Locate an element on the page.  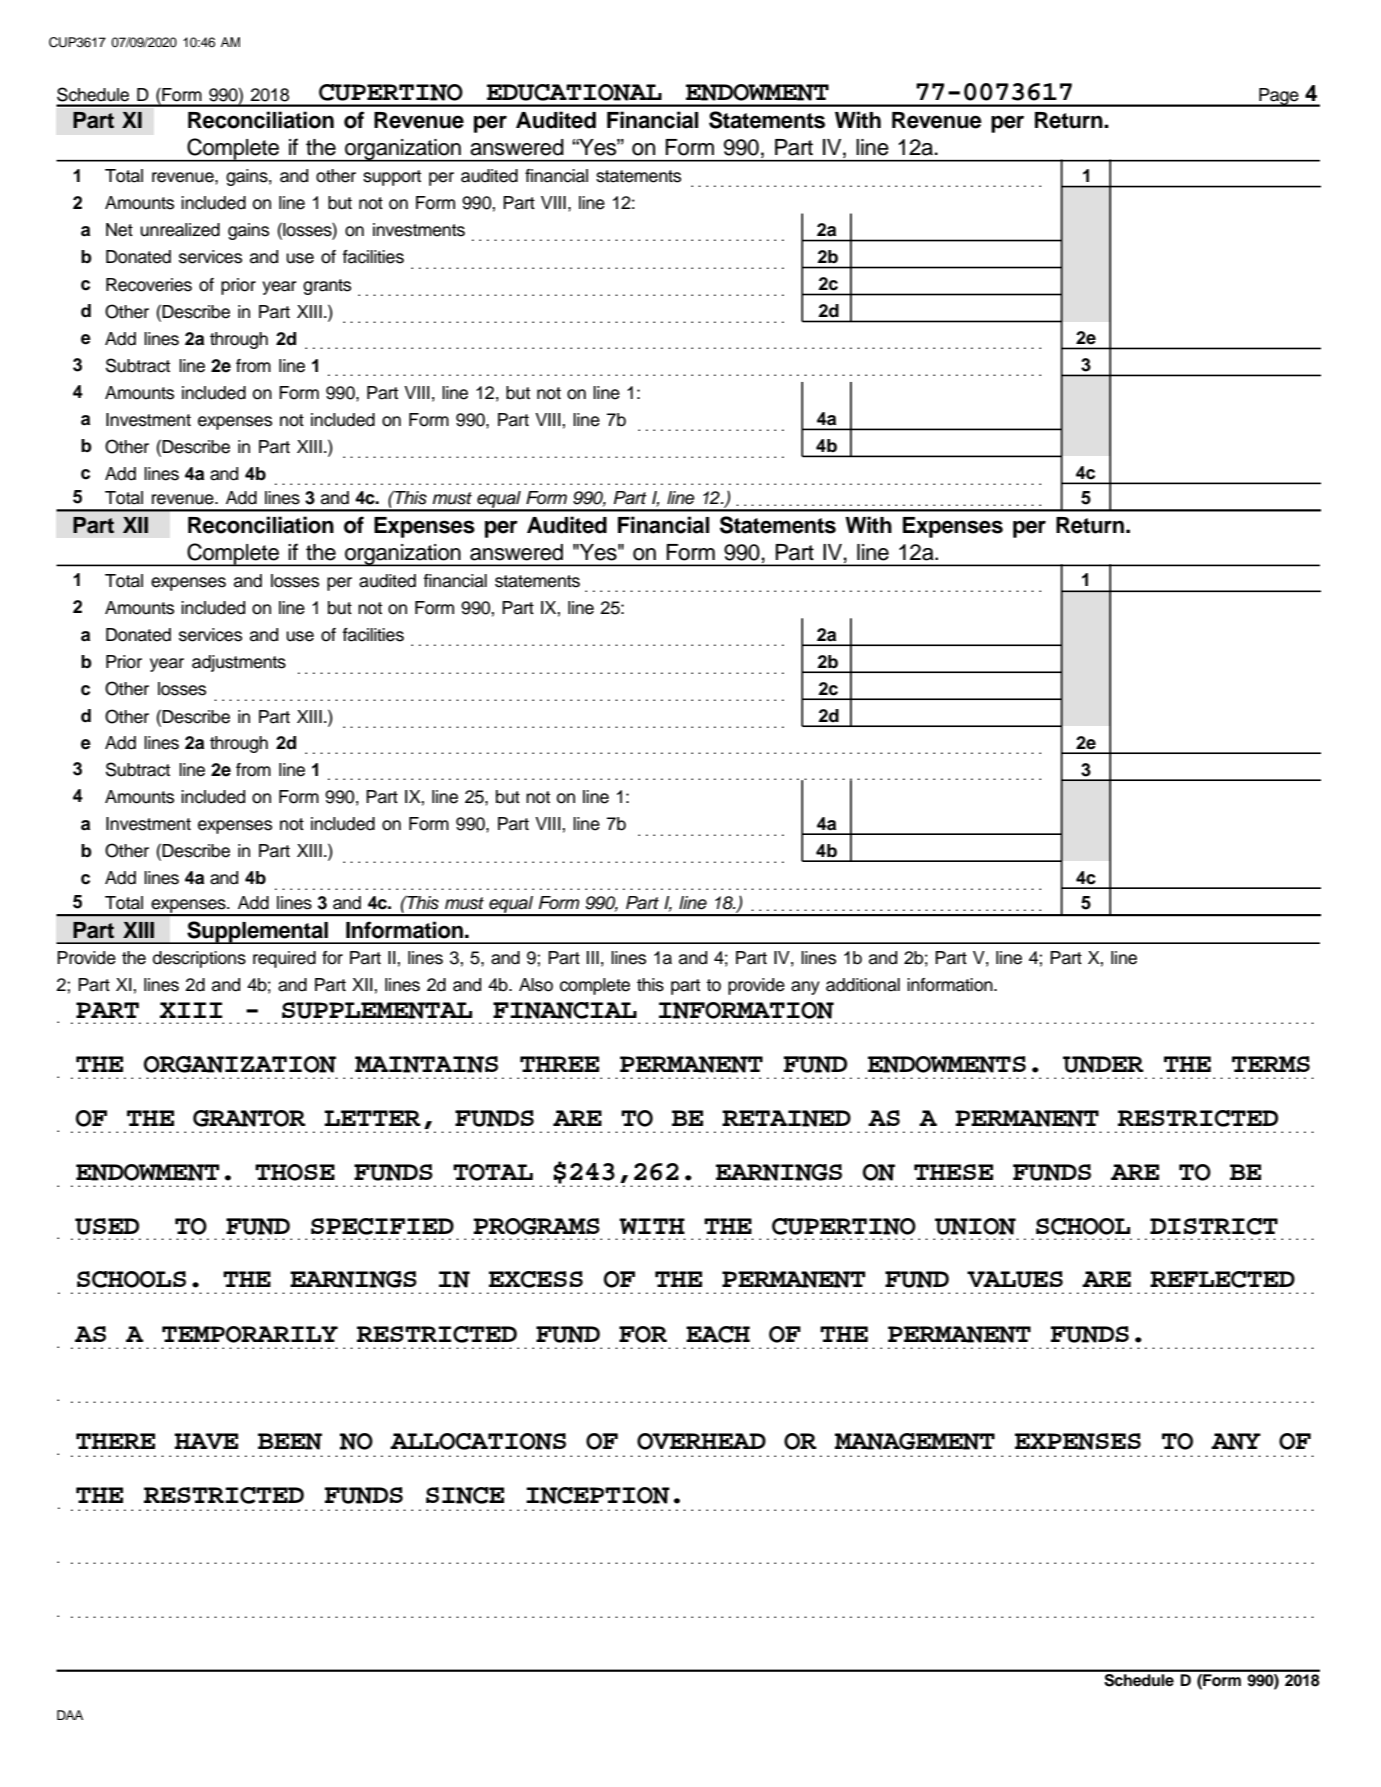
INCEPTION is located at coordinates (598, 1495).
